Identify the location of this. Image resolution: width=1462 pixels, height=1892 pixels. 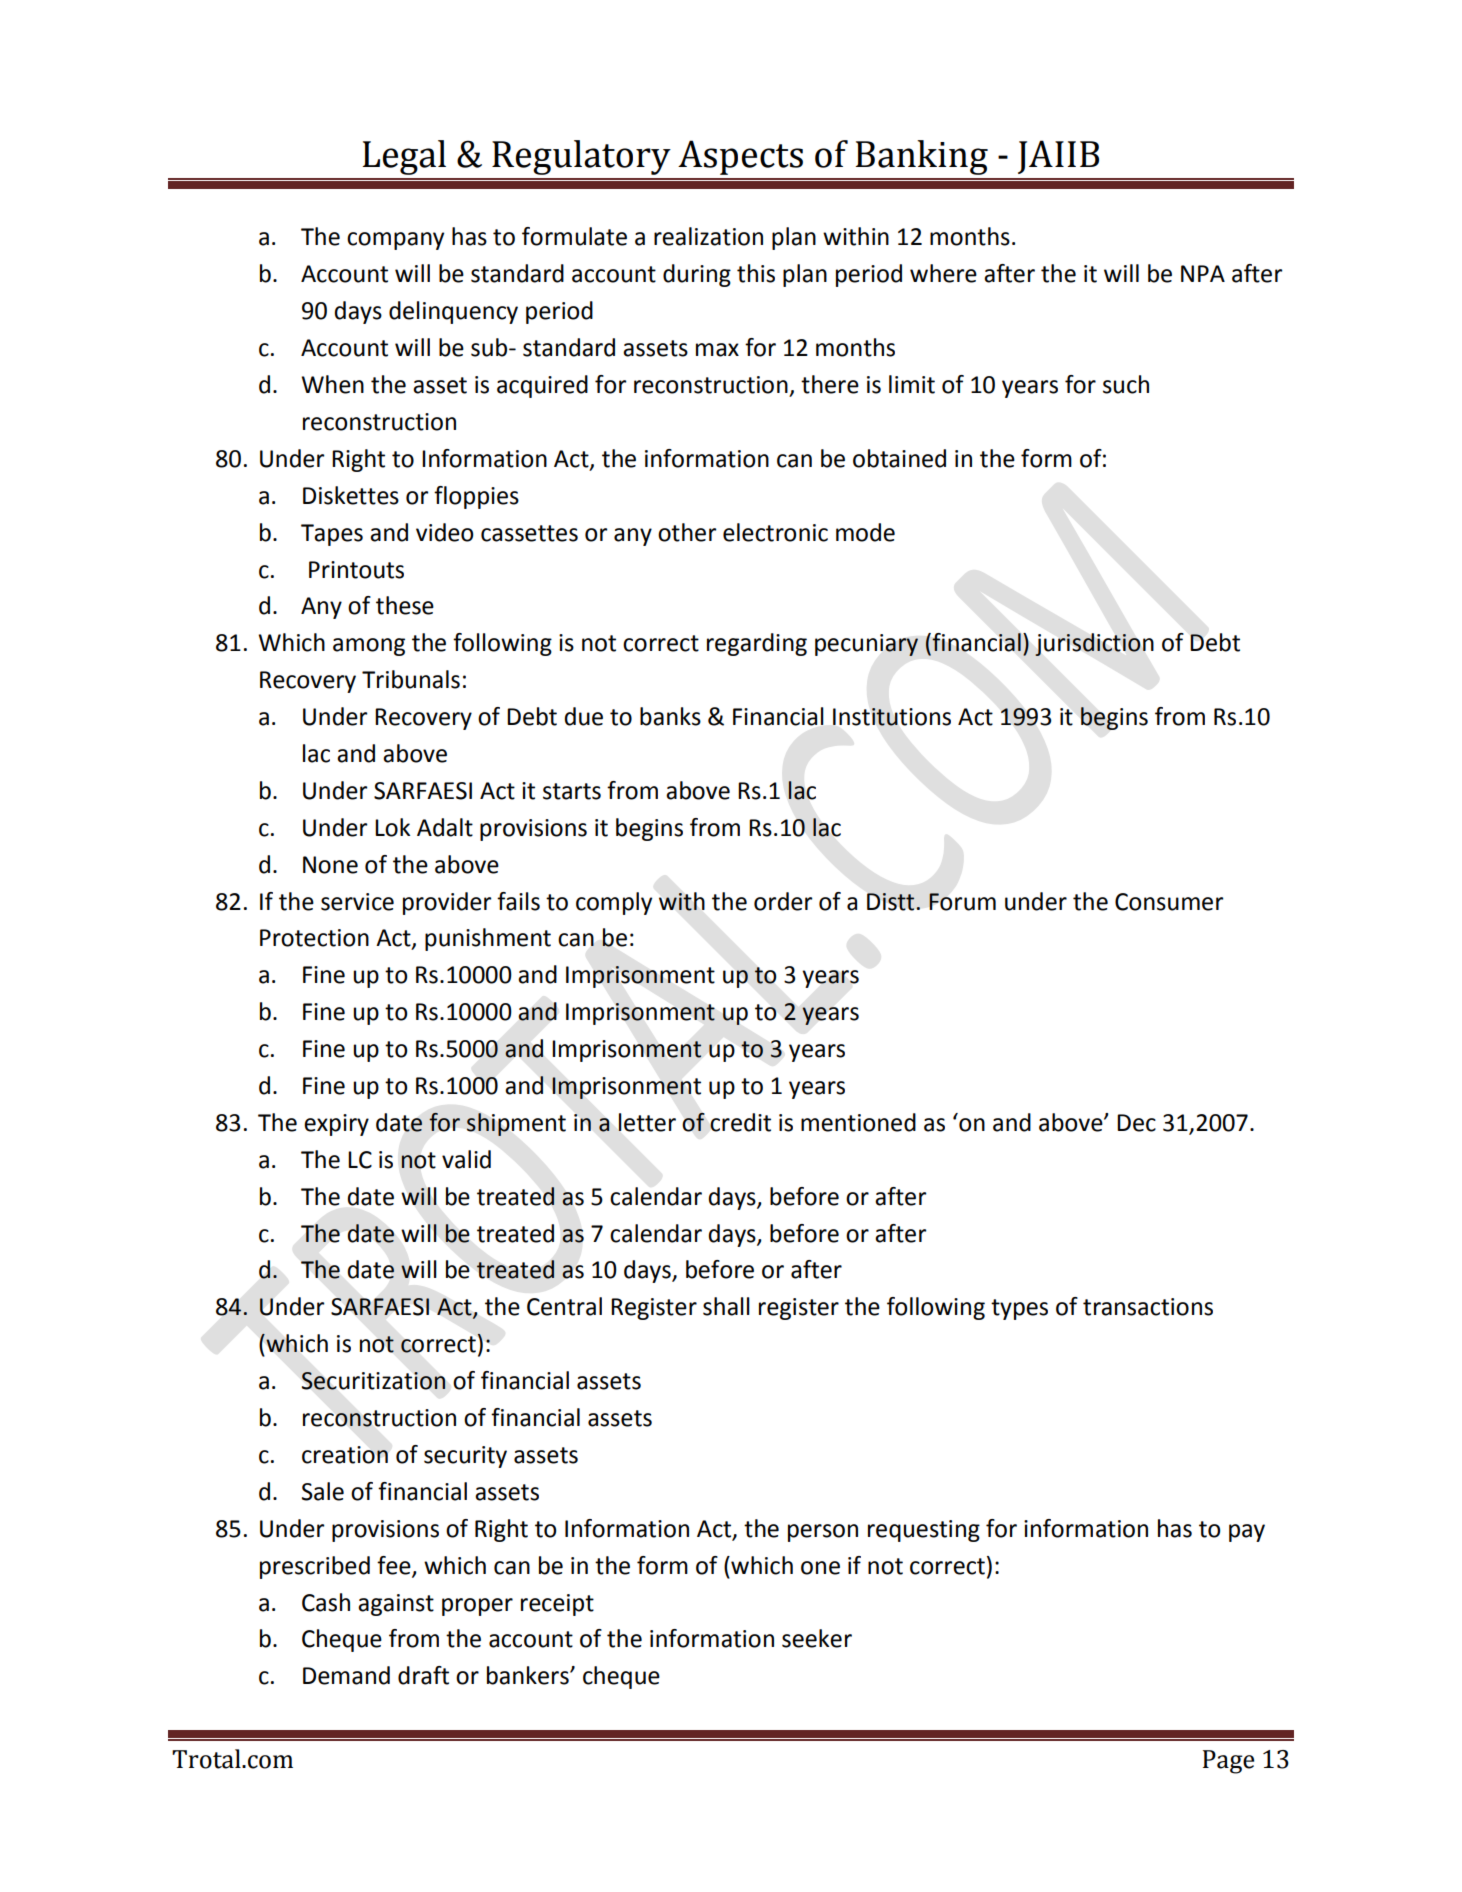
(756, 273).
